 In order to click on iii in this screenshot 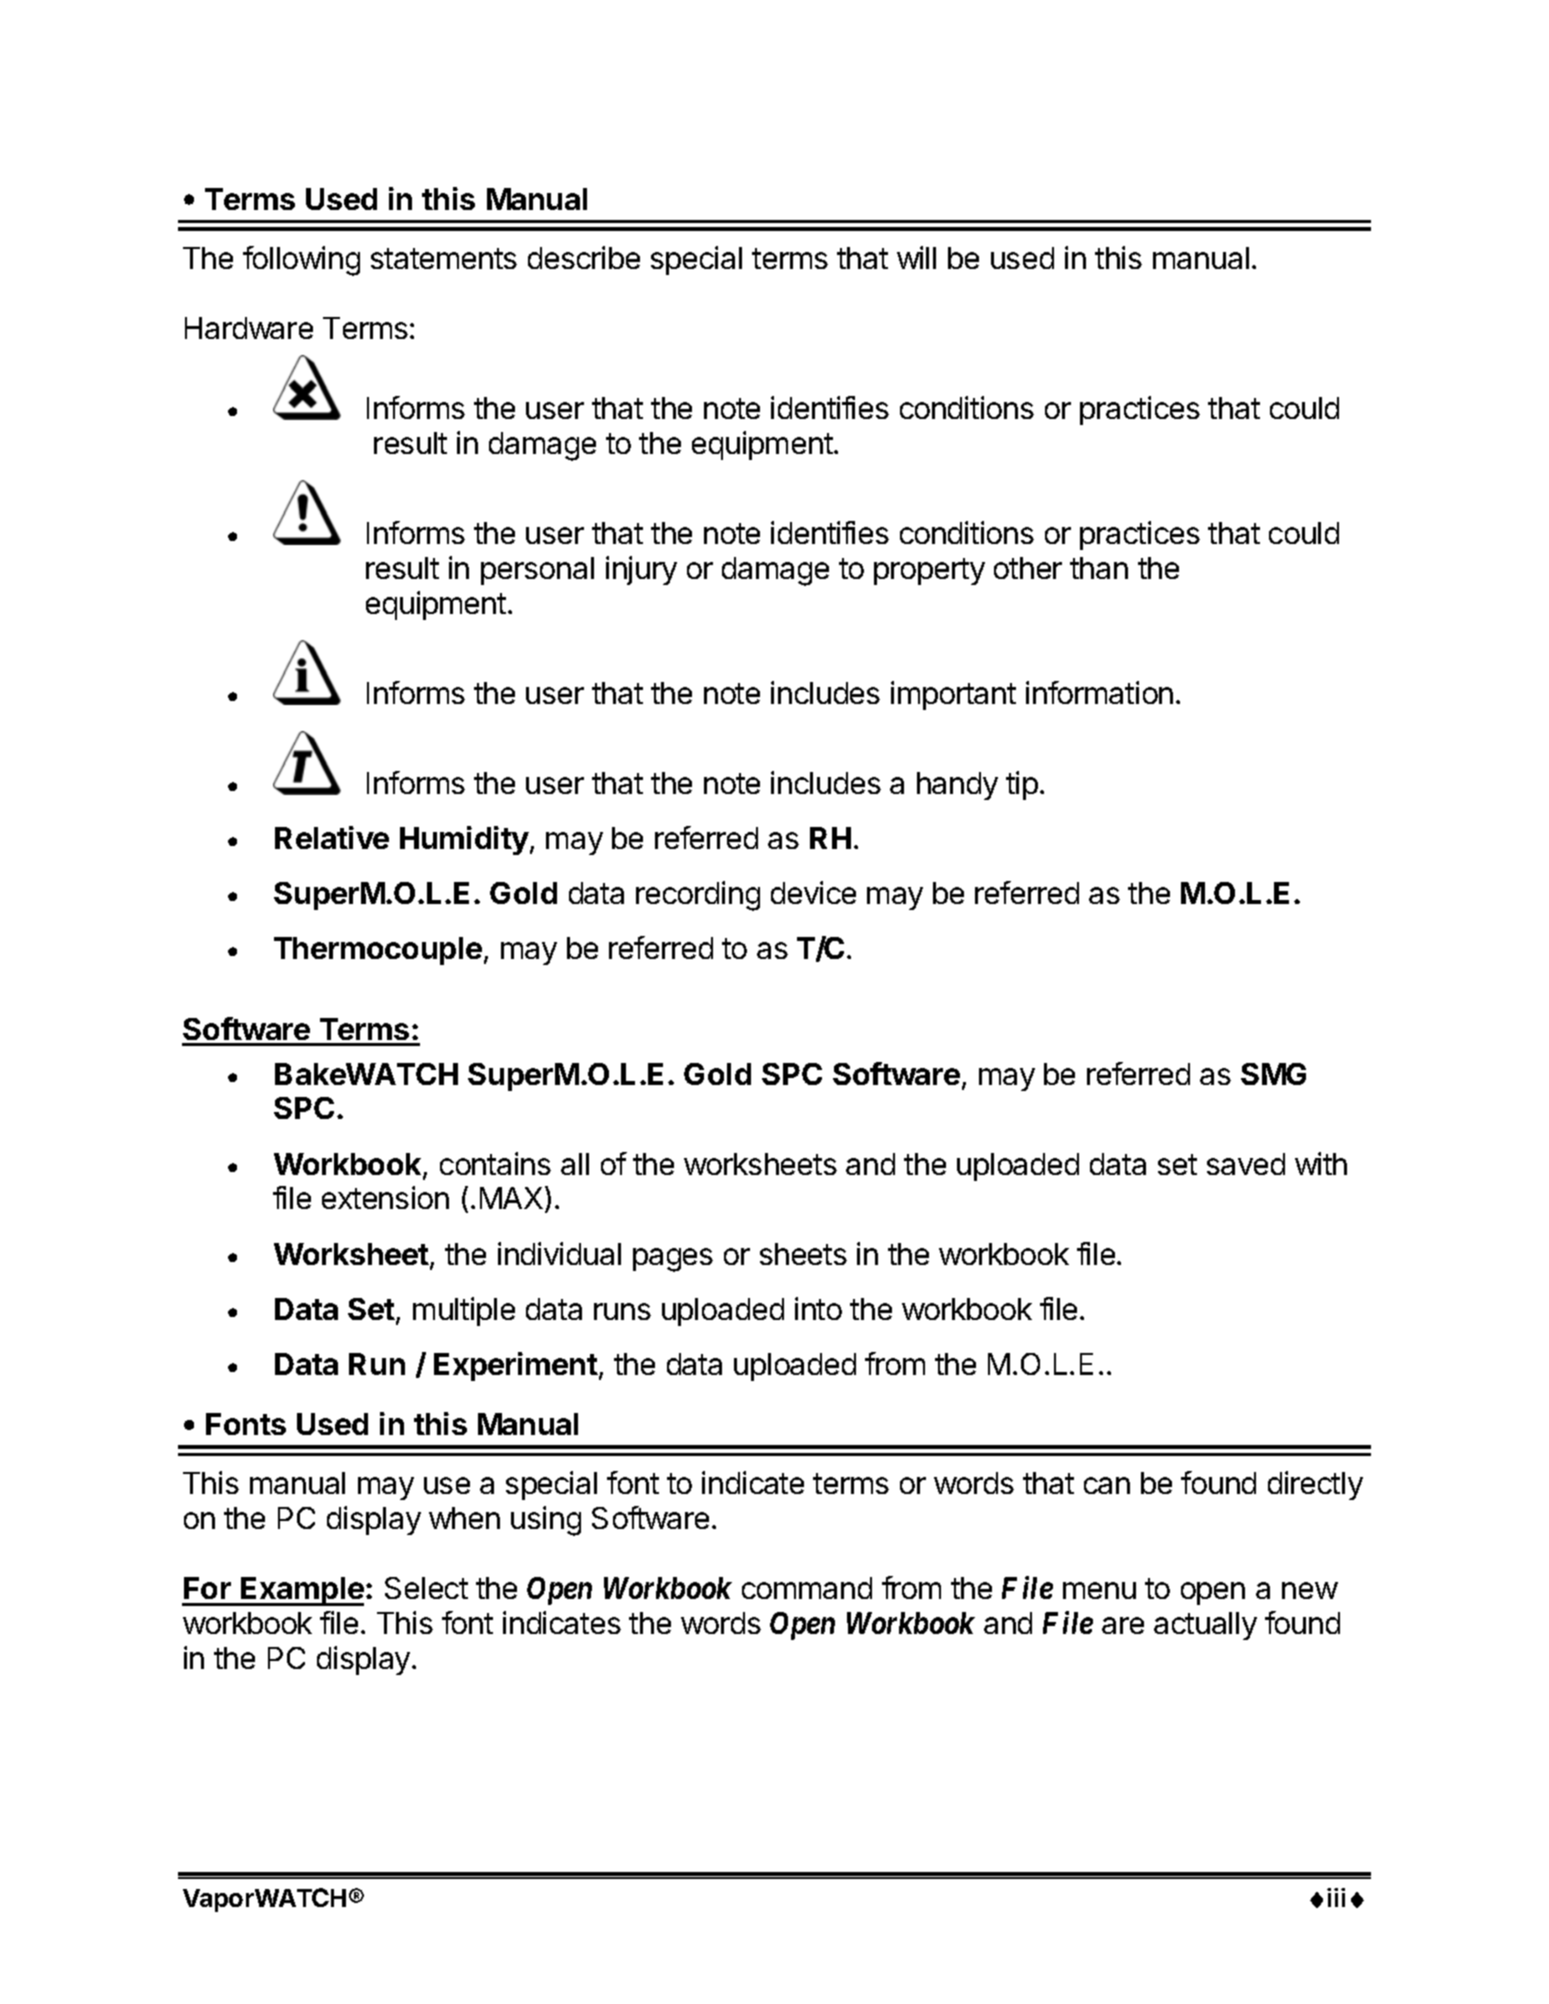, I will do `click(1336, 1897)`.
